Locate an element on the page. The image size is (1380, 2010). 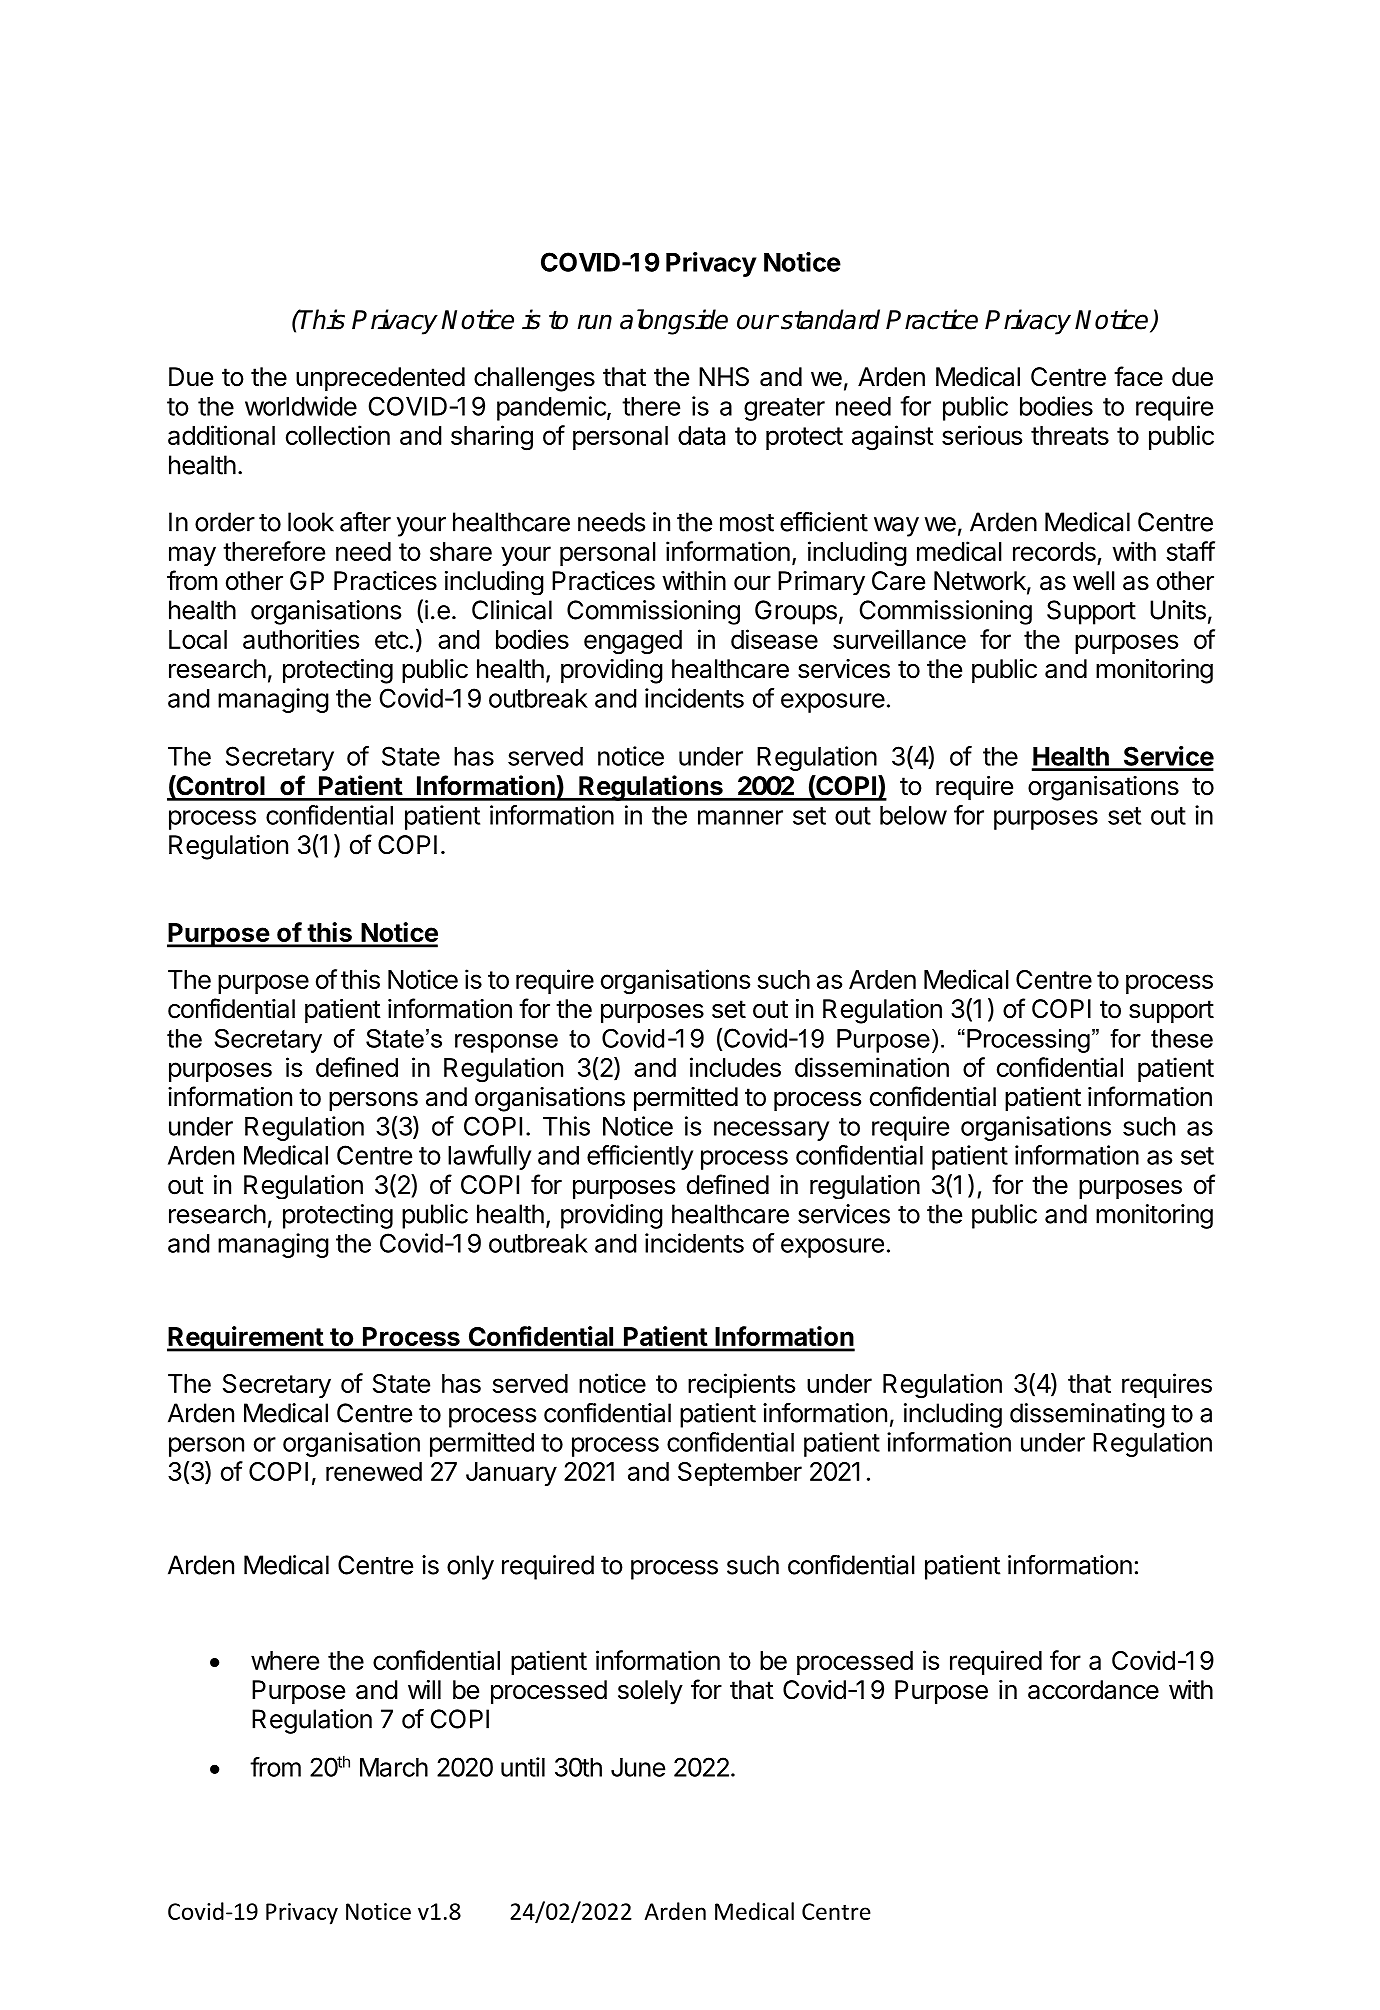
face is located at coordinates (1138, 376).
